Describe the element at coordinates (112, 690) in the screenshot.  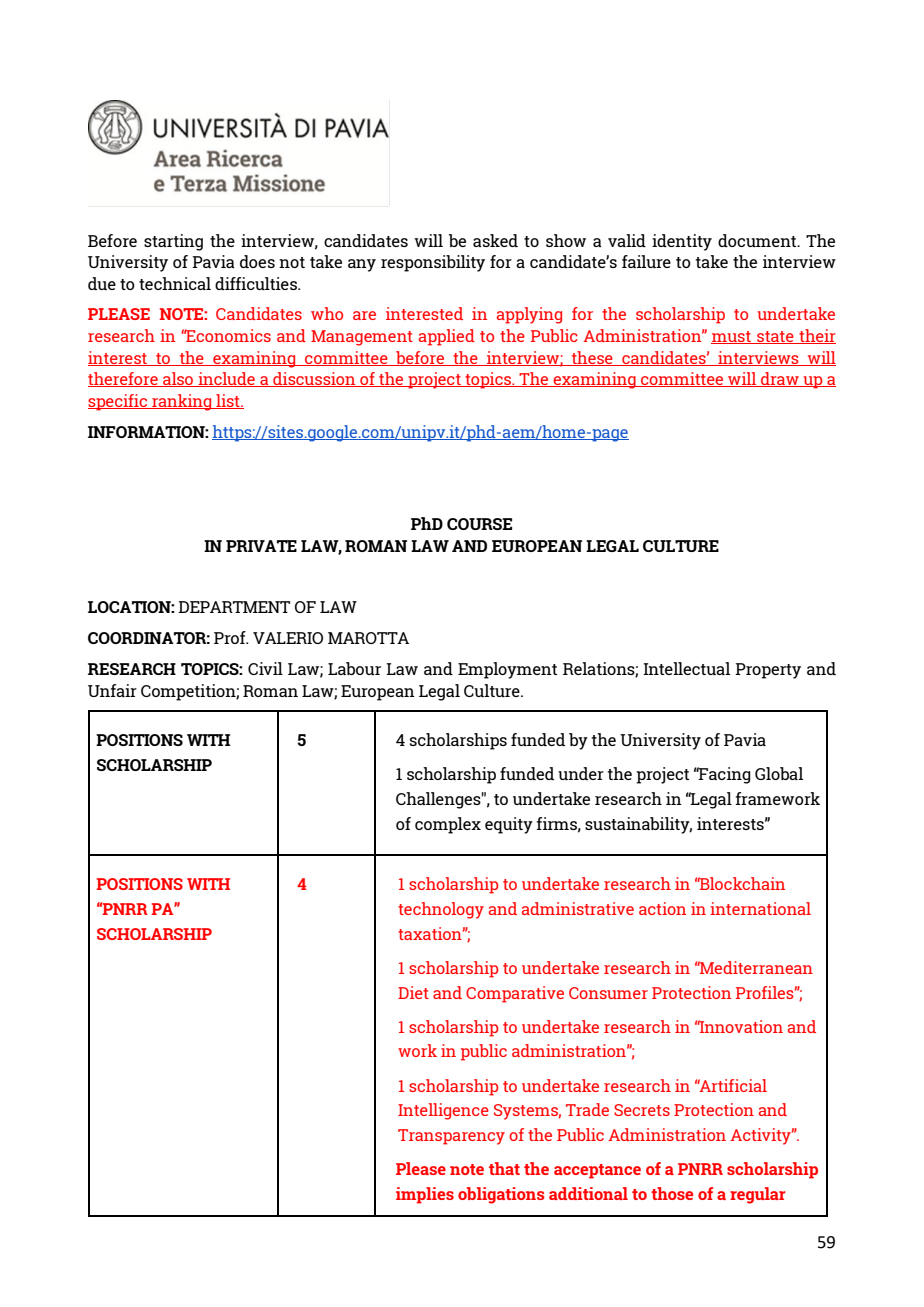
I see `Unfair` at that location.
